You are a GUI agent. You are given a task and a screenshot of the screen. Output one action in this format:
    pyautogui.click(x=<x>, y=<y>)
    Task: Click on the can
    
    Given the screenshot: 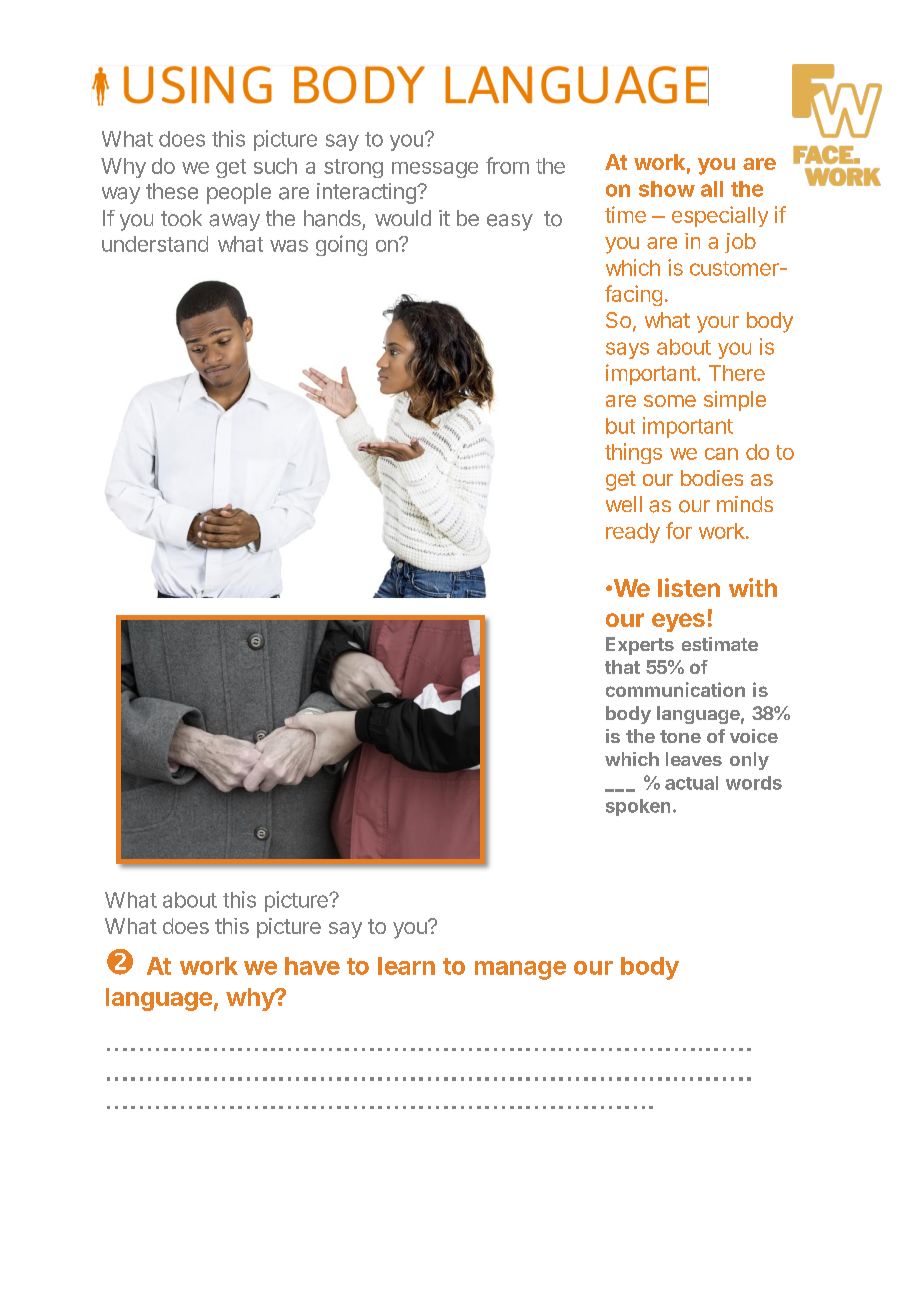 What is the action you would take?
    pyautogui.click(x=721, y=454)
